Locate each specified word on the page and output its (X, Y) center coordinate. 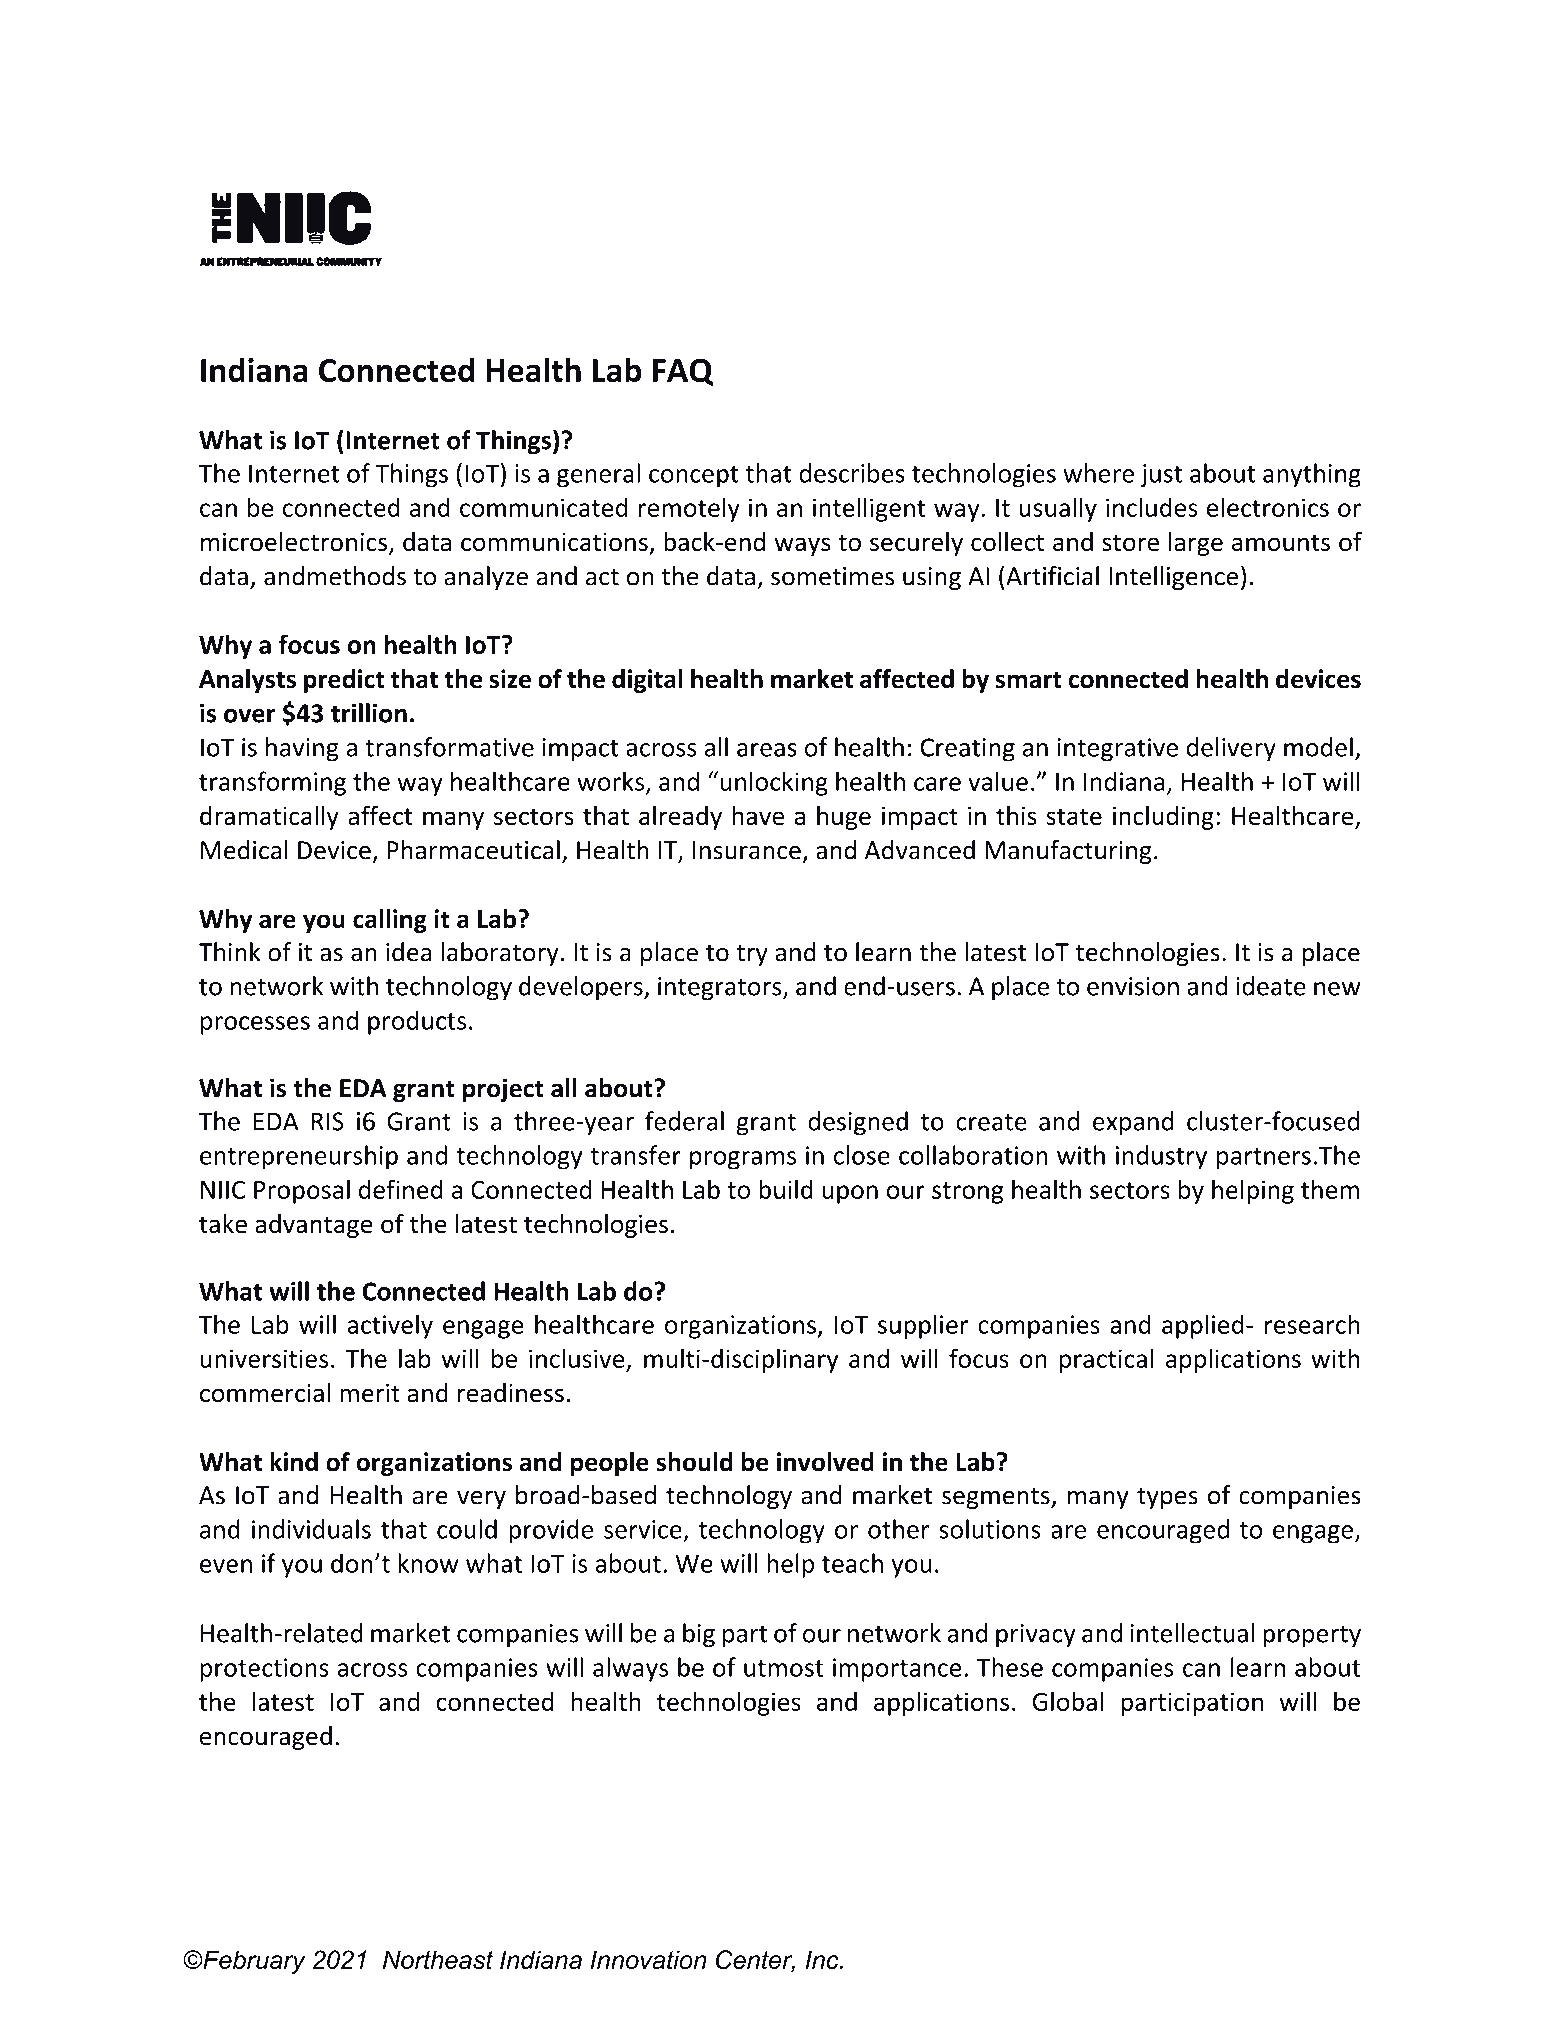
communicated (544, 507)
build (786, 1189)
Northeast (438, 1959)
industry (1161, 1157)
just (1161, 476)
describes (852, 473)
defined (401, 1189)
